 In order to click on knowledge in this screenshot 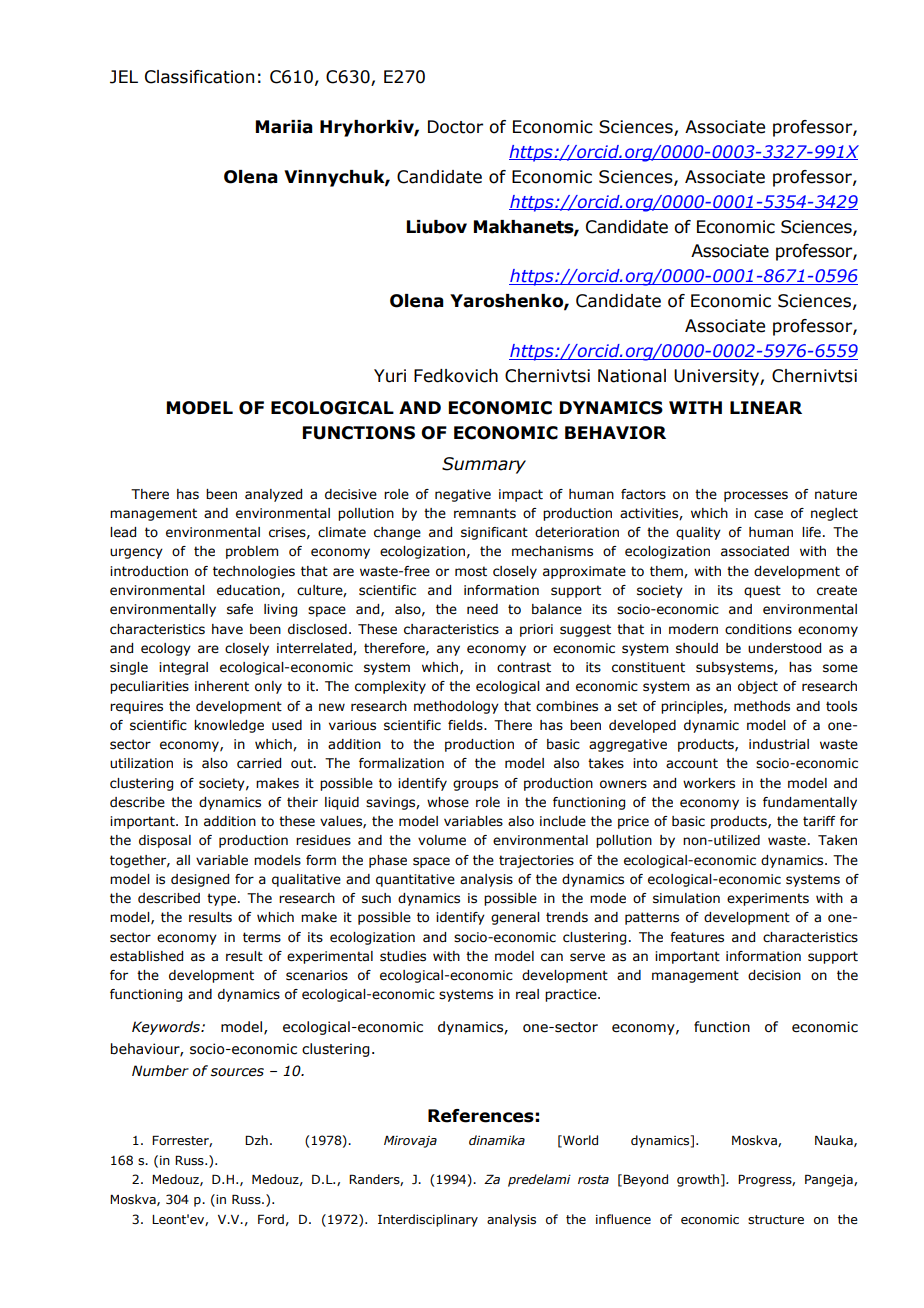, I will do `click(229, 726)`.
